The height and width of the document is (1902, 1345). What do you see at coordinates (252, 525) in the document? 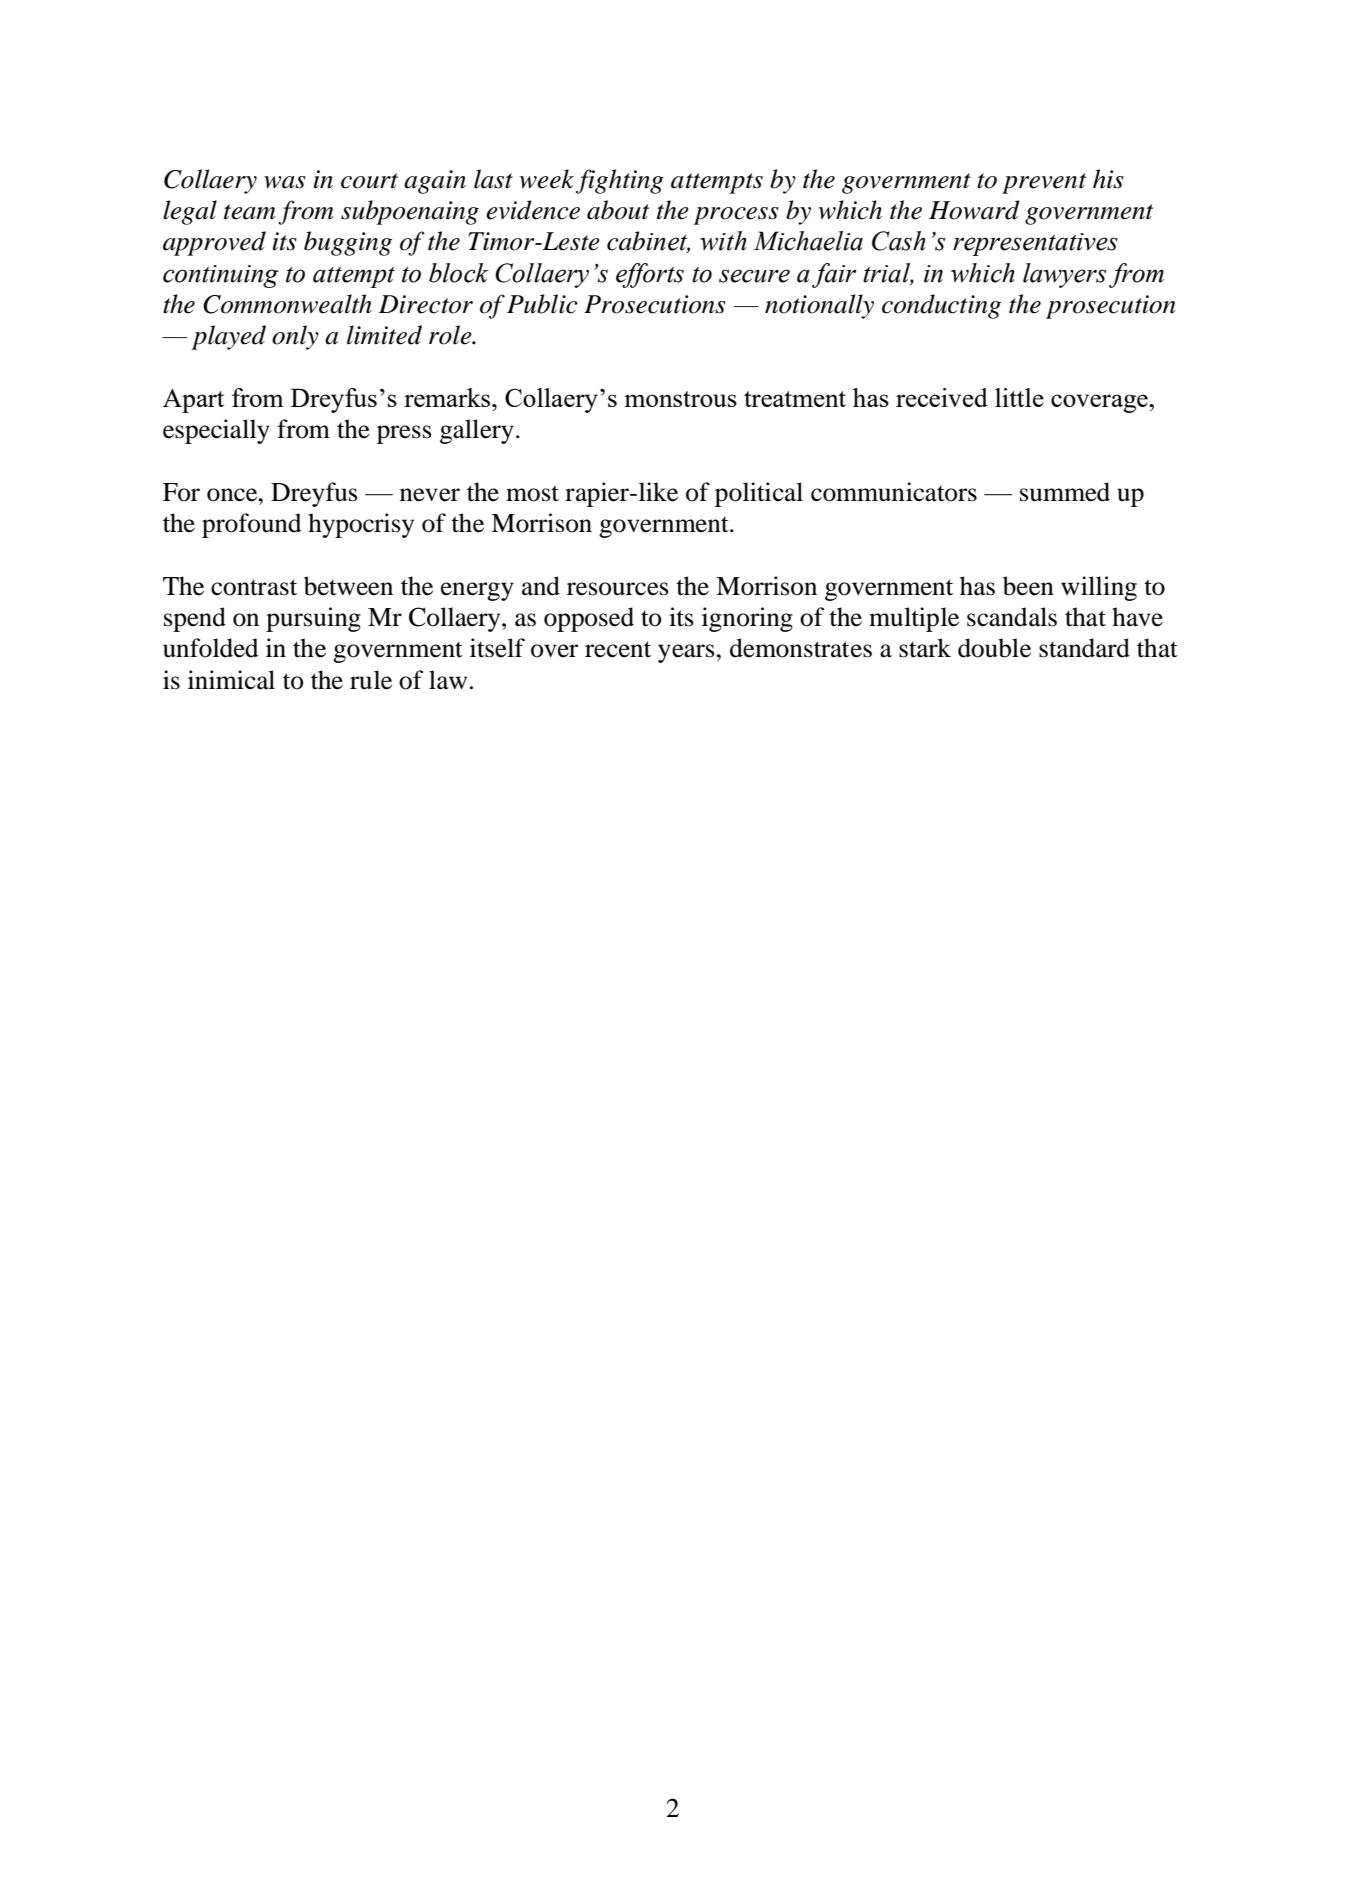
I see `profound` at bounding box center [252, 525].
